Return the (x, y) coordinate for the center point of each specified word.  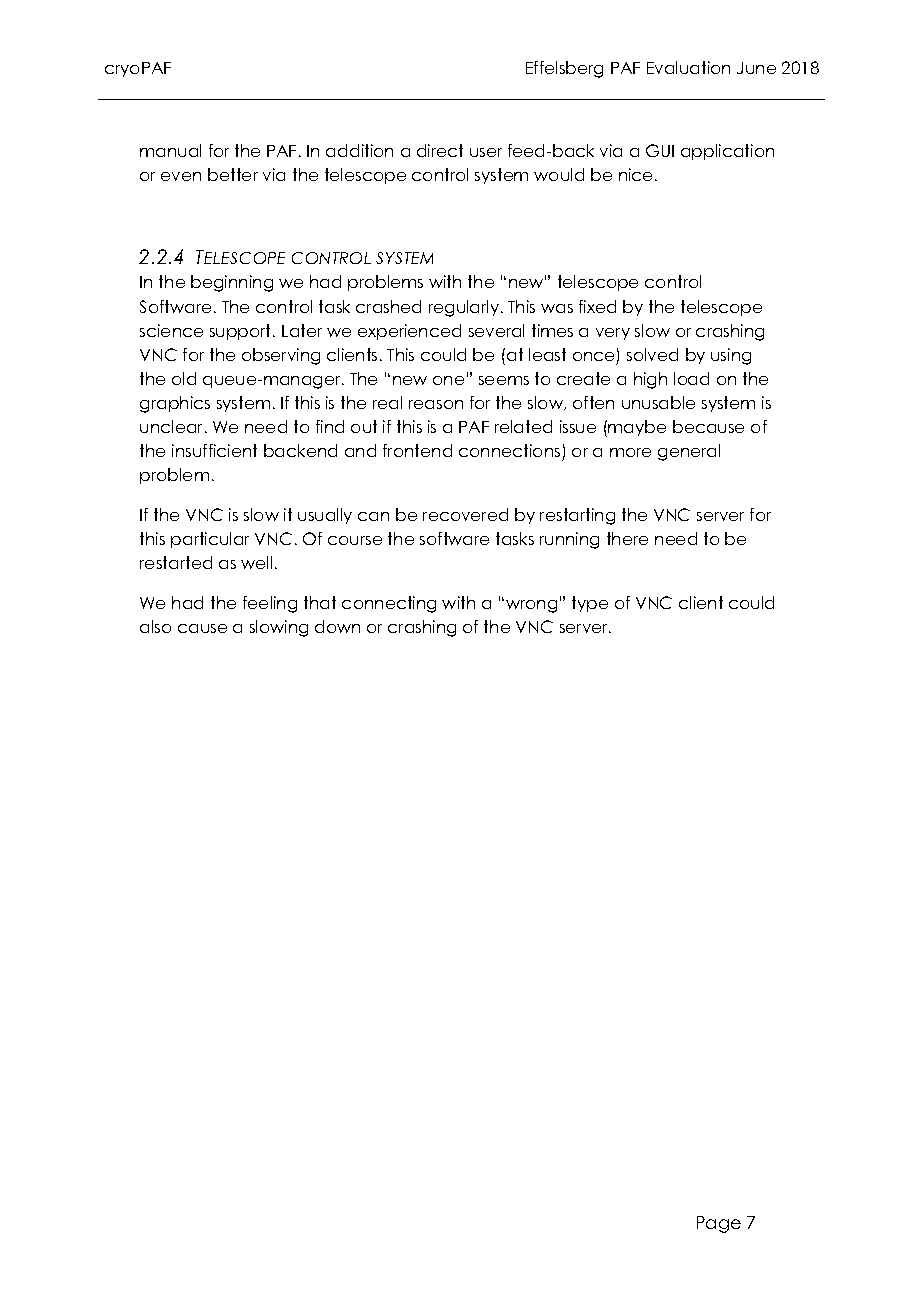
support (242, 332)
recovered (465, 514)
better (233, 174)
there (627, 538)
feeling (270, 604)
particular (210, 540)
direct (440, 150)
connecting (389, 604)
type (590, 604)
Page (719, 1224)
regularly (465, 308)
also (155, 626)
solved (652, 354)
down (337, 626)
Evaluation (688, 67)
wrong (531, 606)
